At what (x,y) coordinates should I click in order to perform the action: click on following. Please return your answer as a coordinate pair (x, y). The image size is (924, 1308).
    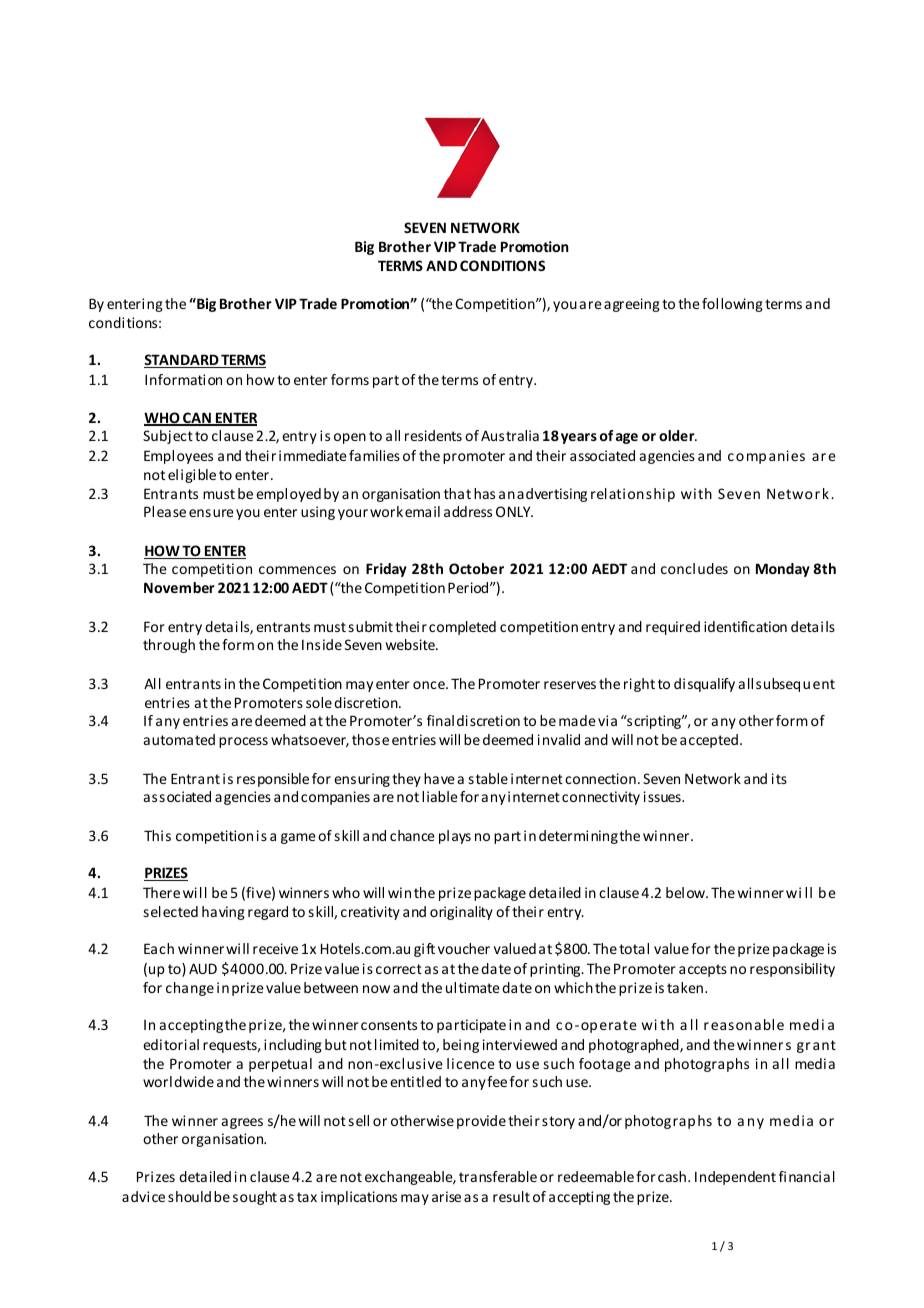
    Looking at the image, I should click on (732, 305).
